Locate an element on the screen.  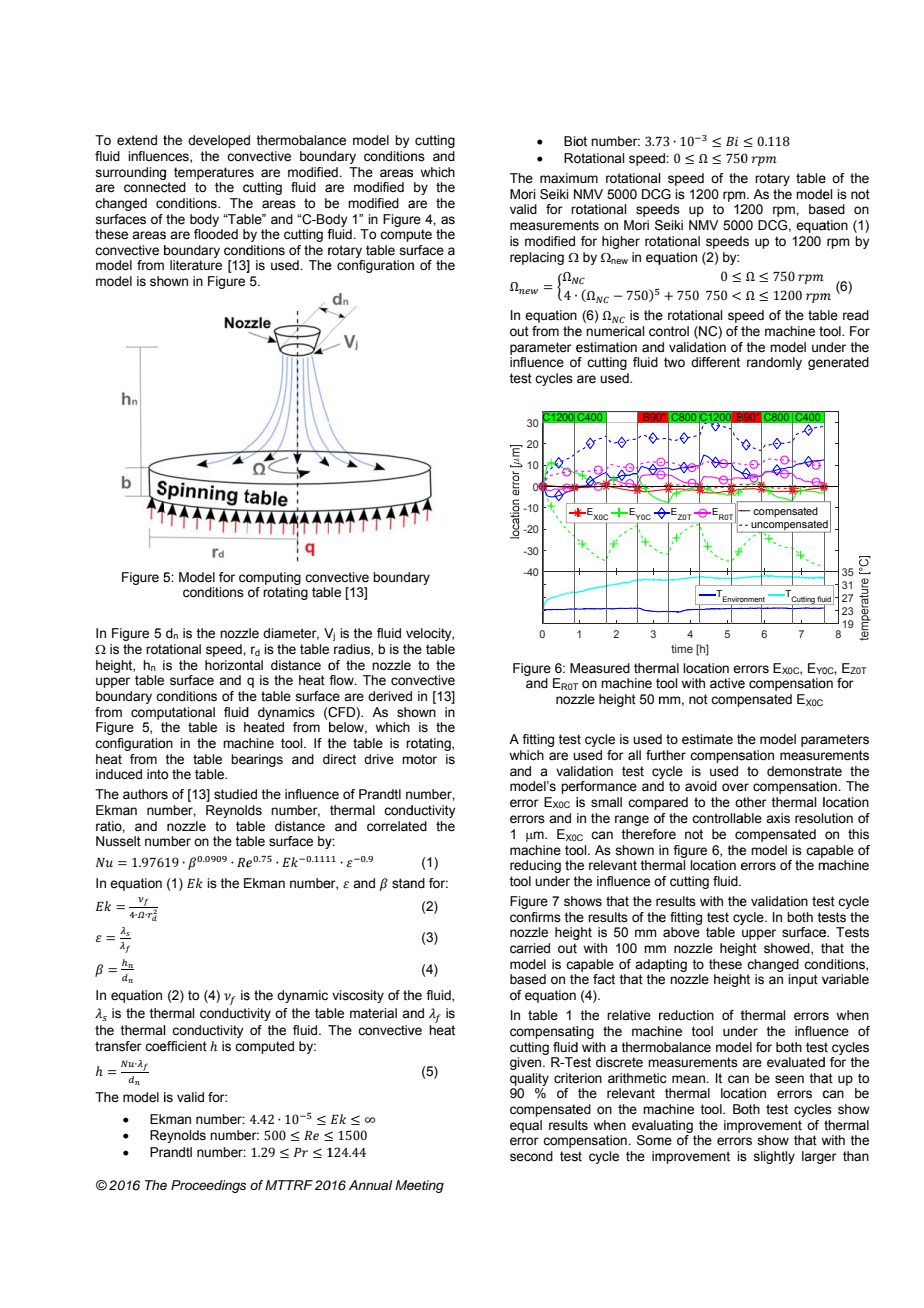
Proceedings is located at coordinates (209, 1186).
